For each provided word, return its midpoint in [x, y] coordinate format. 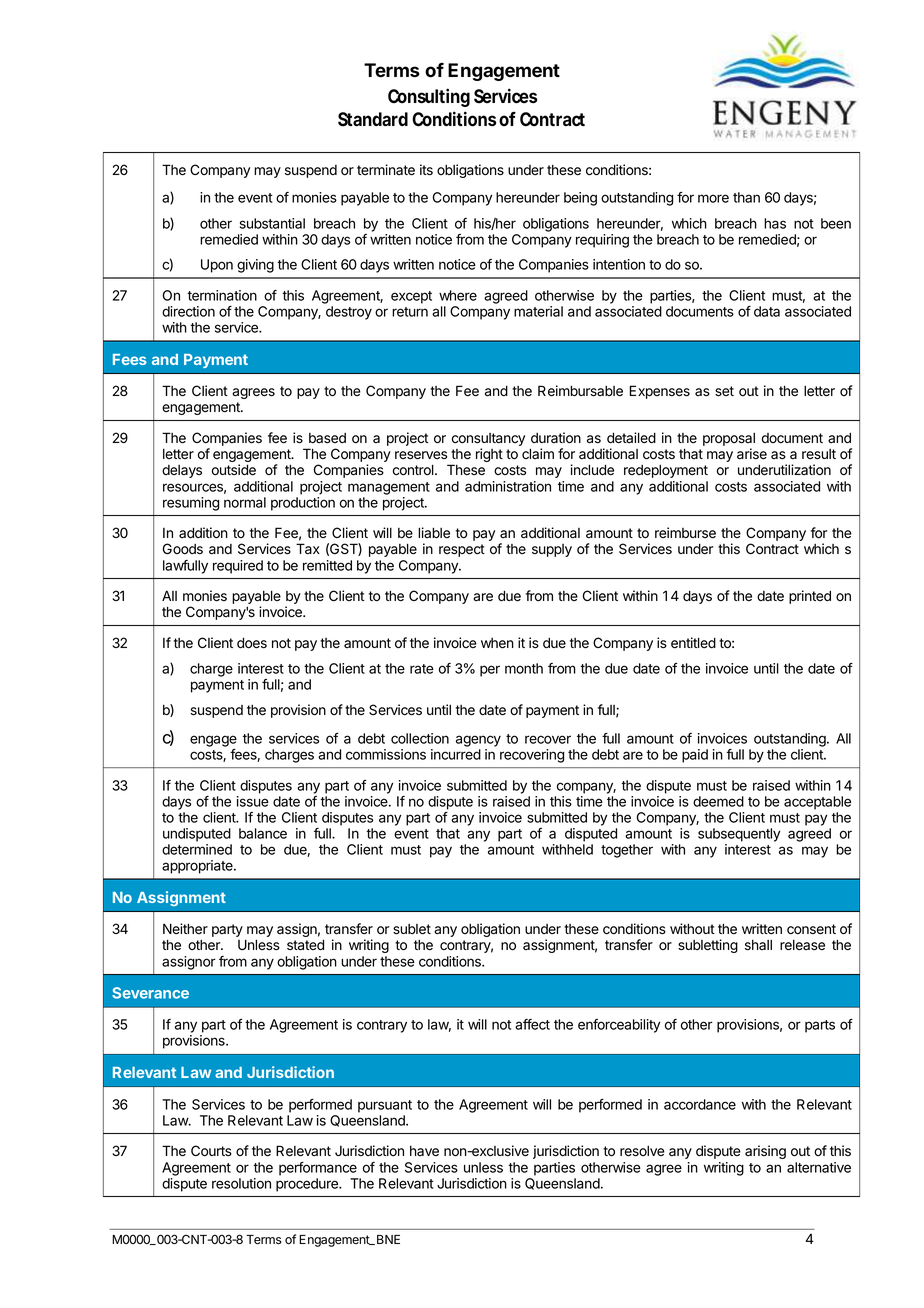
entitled [693, 643]
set [724, 391]
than [746, 197]
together [627, 851]
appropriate [198, 867]
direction [188, 311]
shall [758, 945]
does [252, 643]
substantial [272, 223]
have [424, 1151]
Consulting [429, 97]
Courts [211, 1151]
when [497, 643]
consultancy [488, 441]
